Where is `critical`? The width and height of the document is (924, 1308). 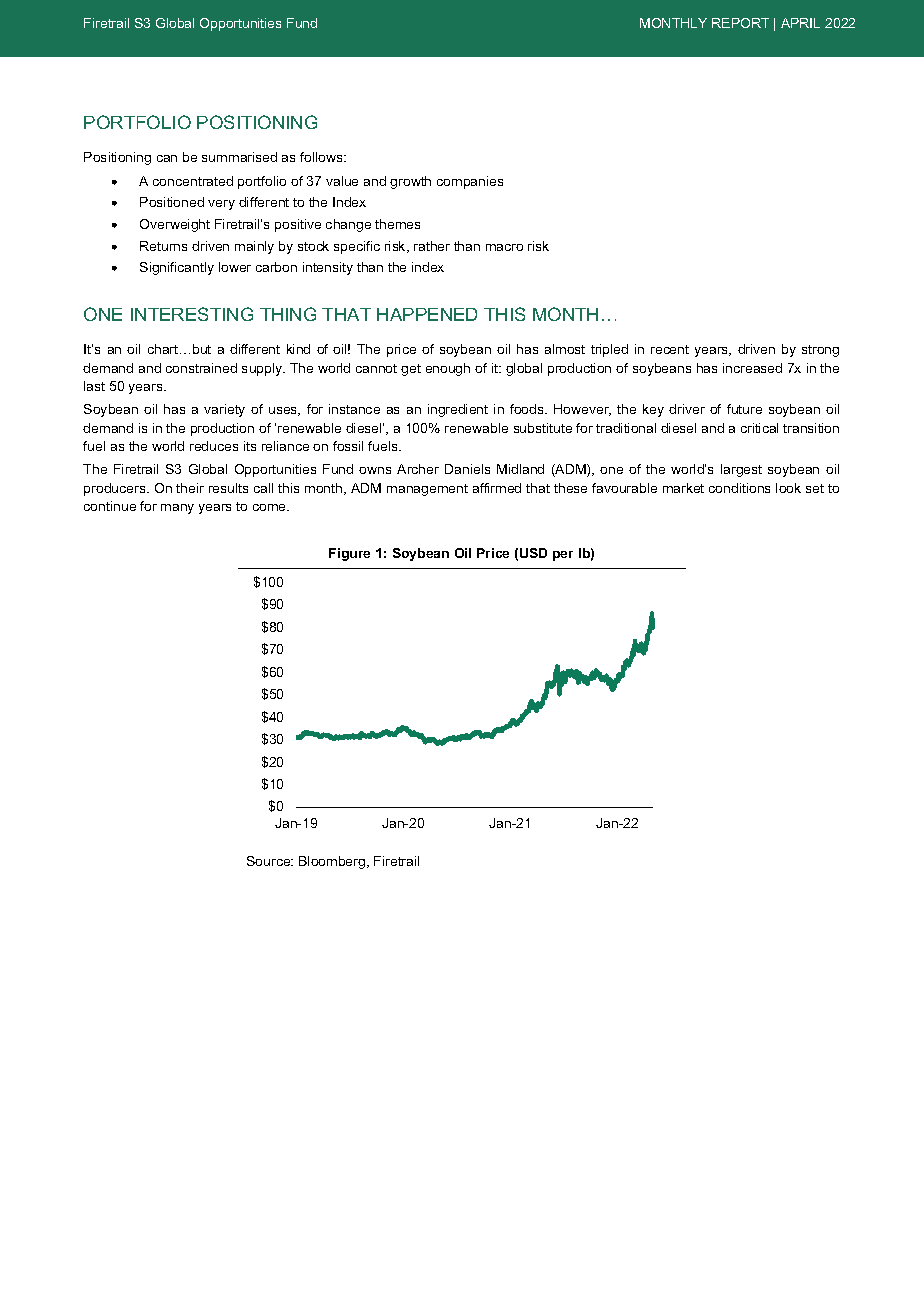
critical is located at coordinates (759, 428).
